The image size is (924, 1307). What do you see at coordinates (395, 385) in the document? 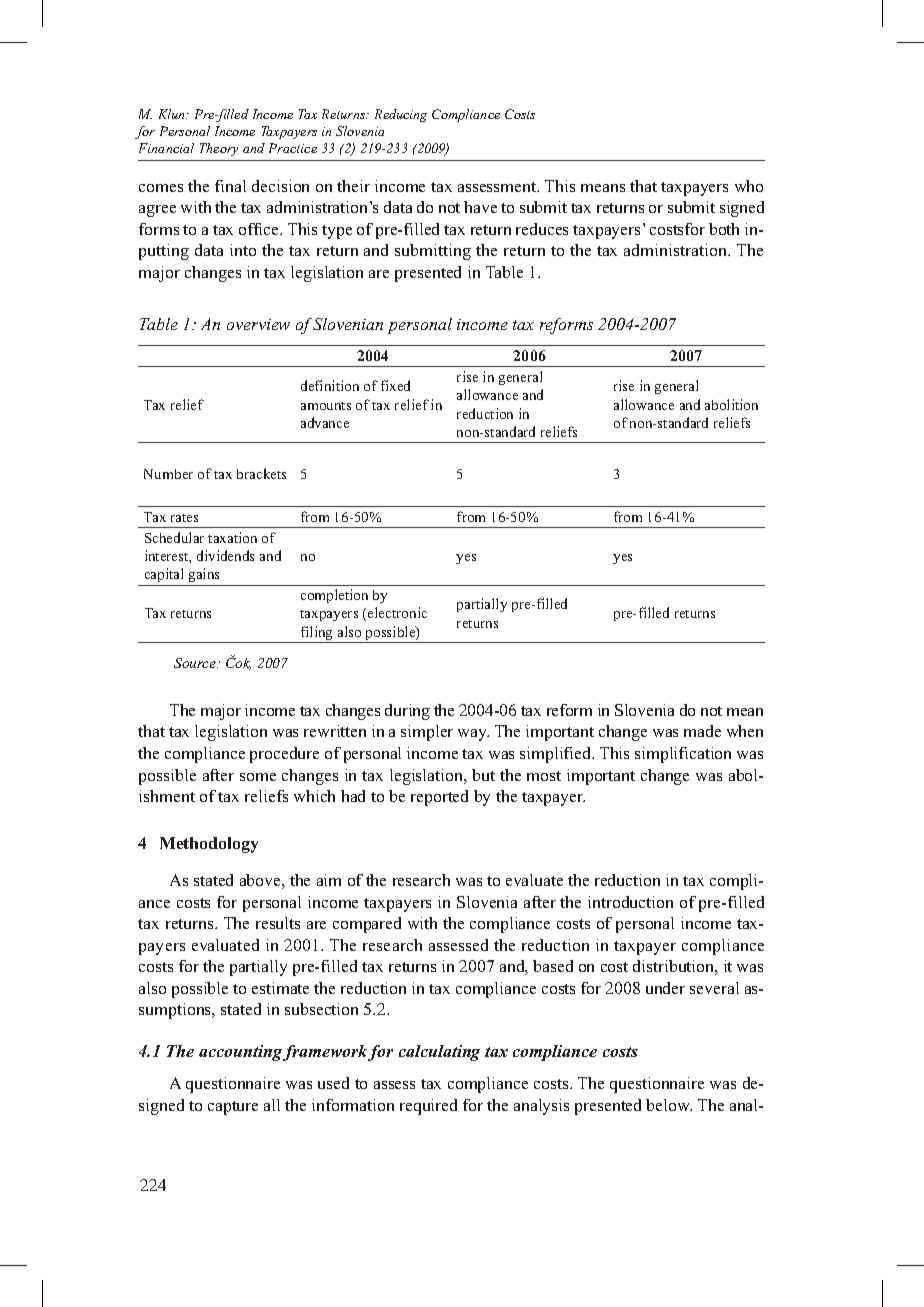
I see `fixed` at bounding box center [395, 385].
